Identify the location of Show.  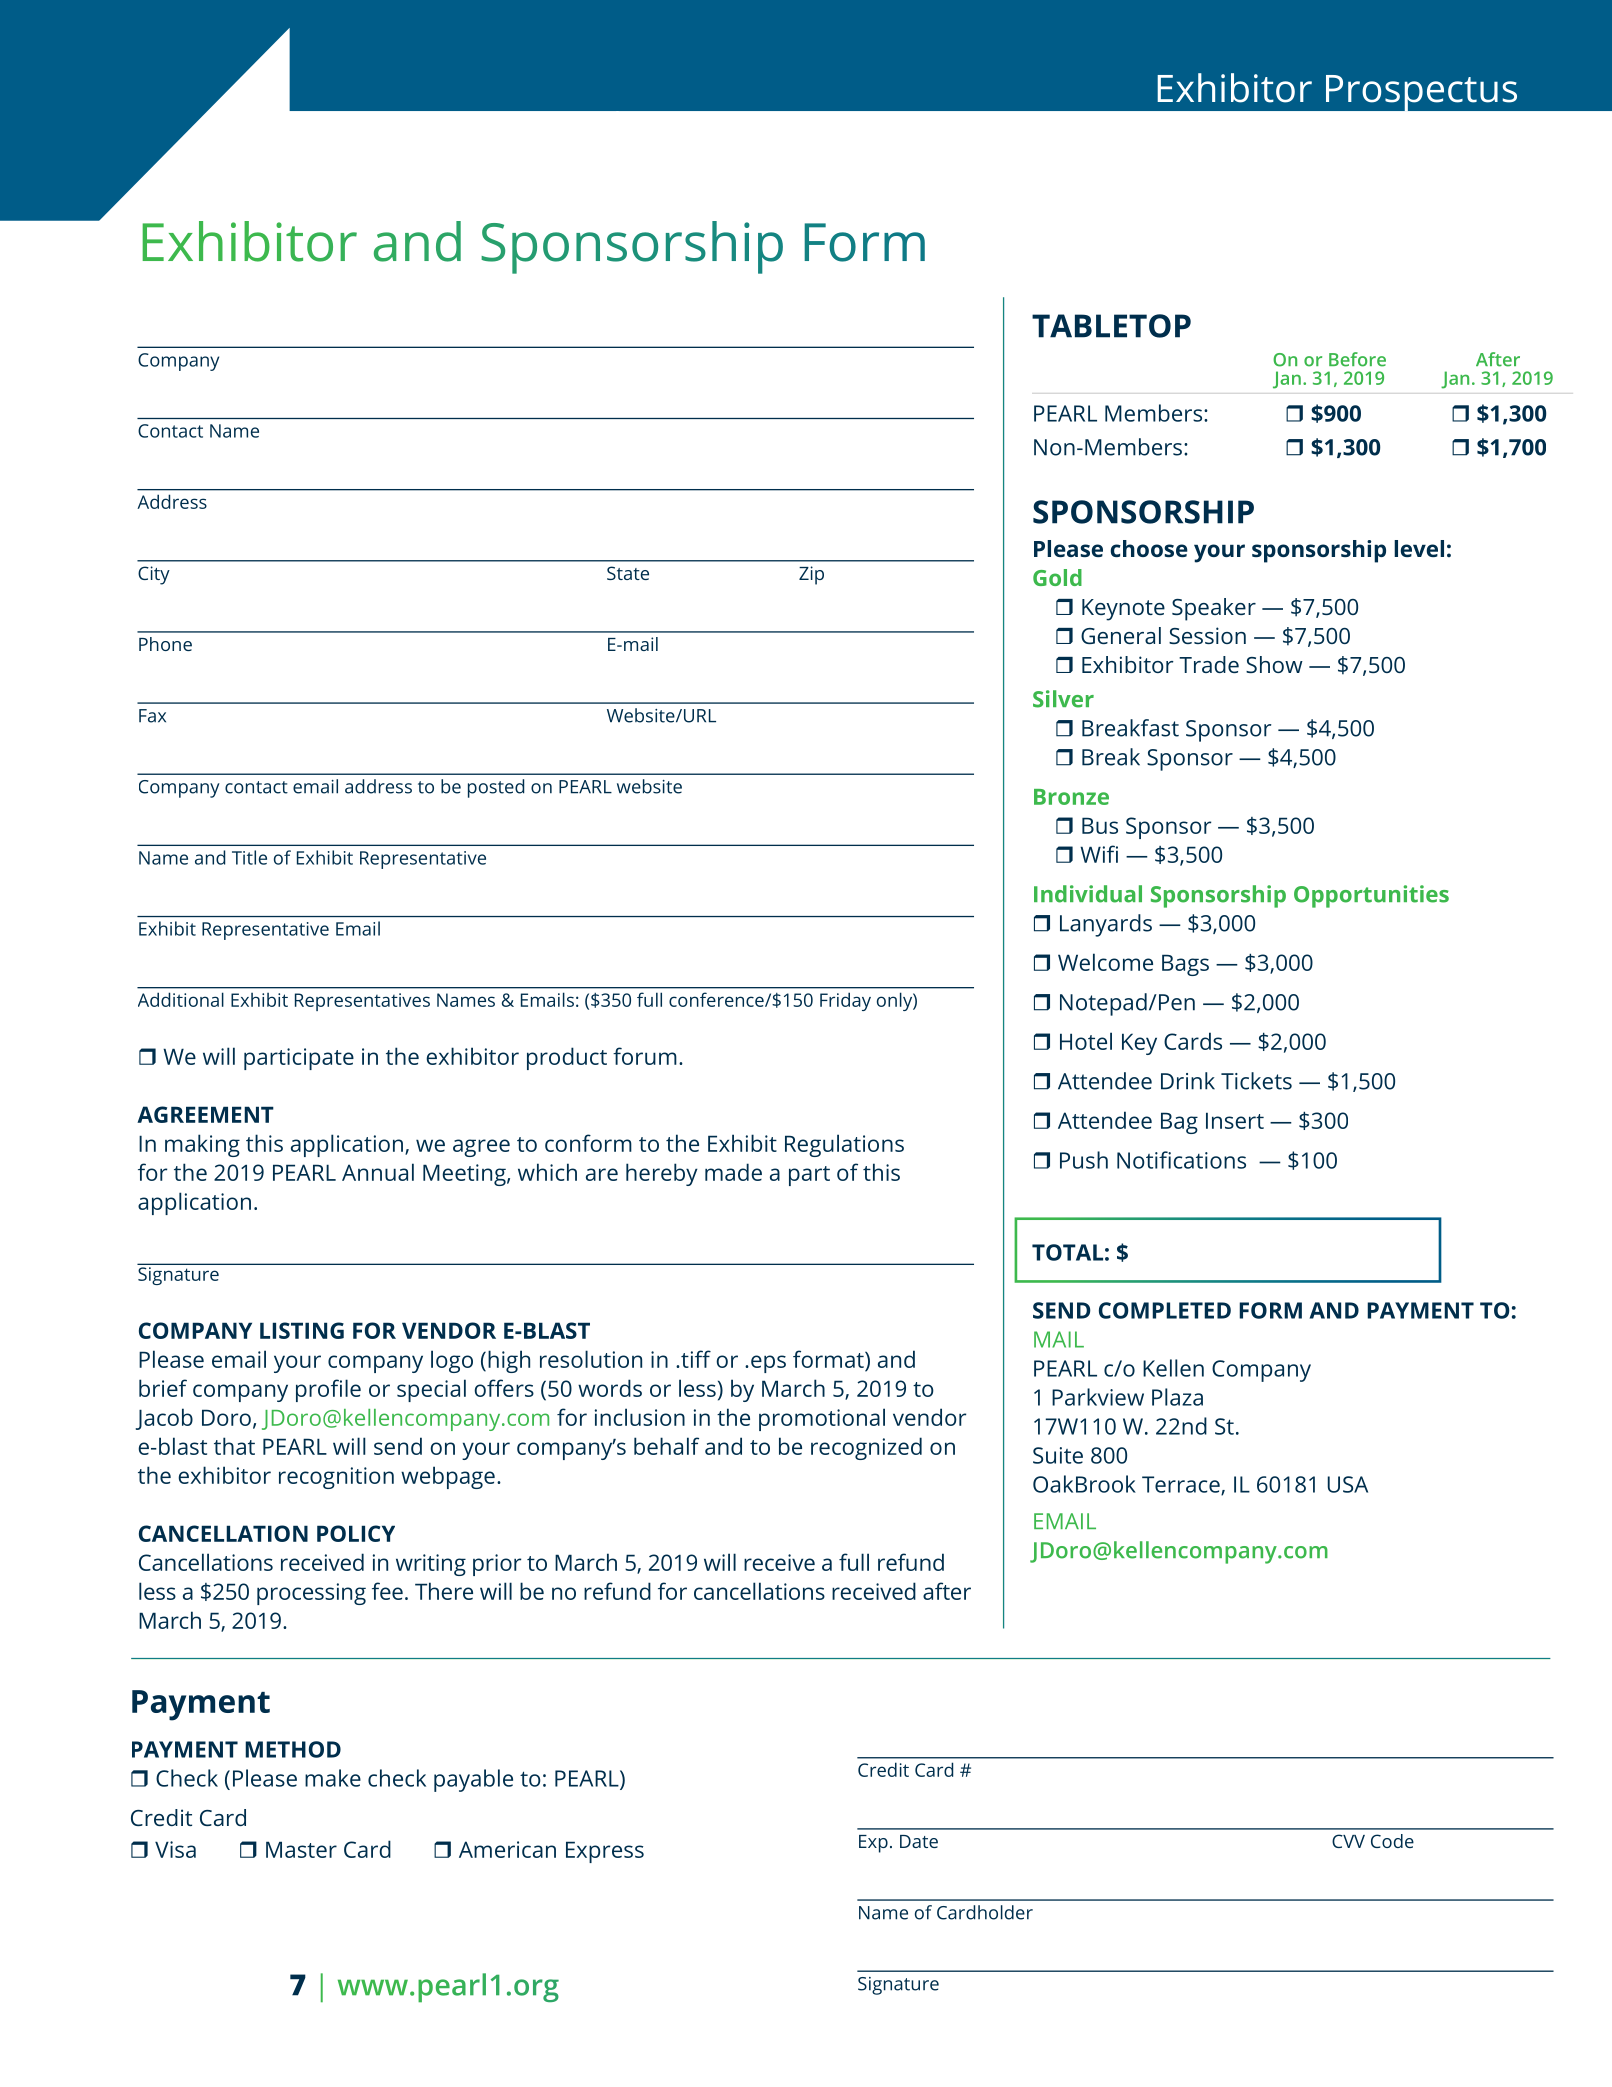
(1274, 664).
